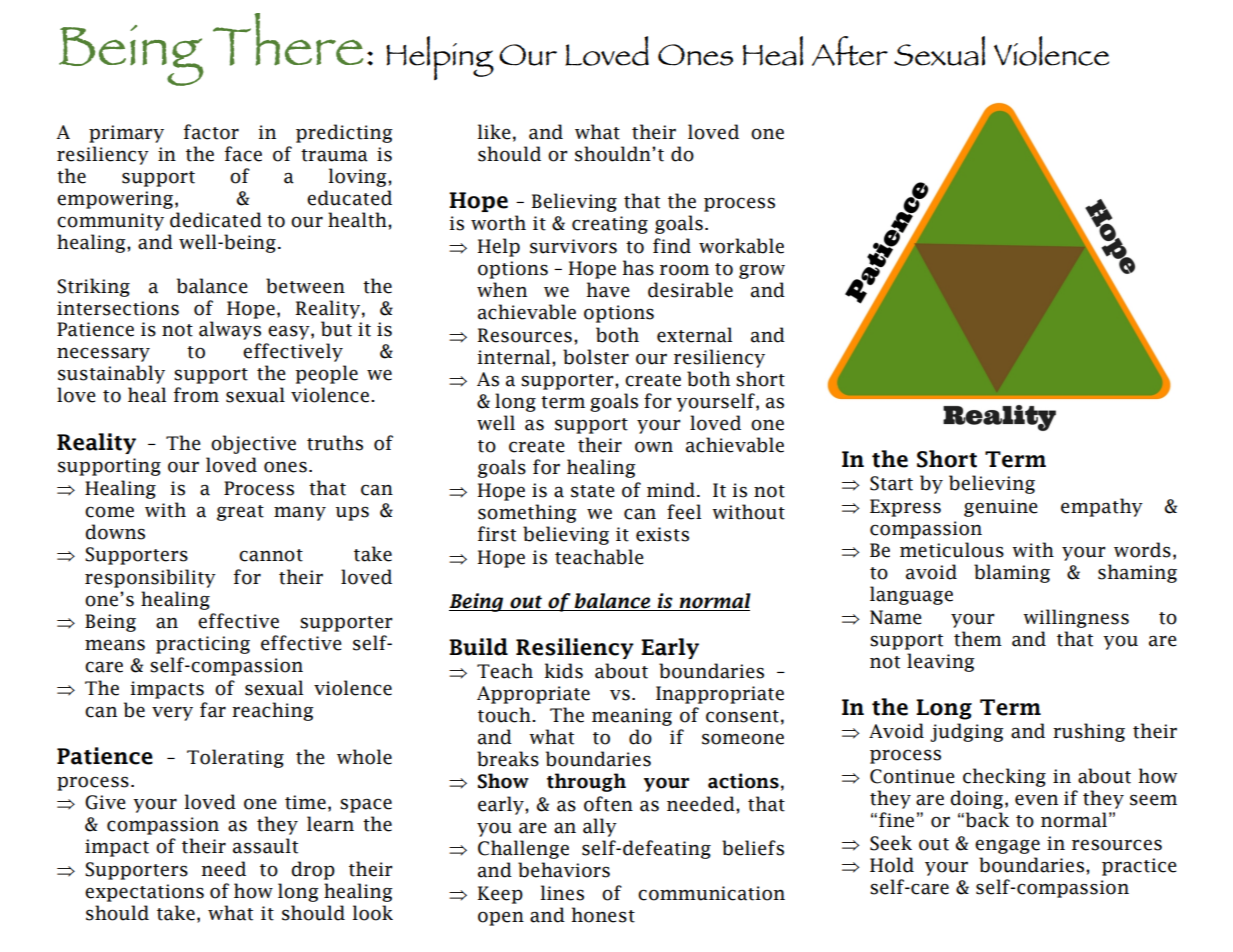 The height and width of the page is (952, 1233). Describe the element at coordinates (305, 286) in the page. I see `between` at that location.
